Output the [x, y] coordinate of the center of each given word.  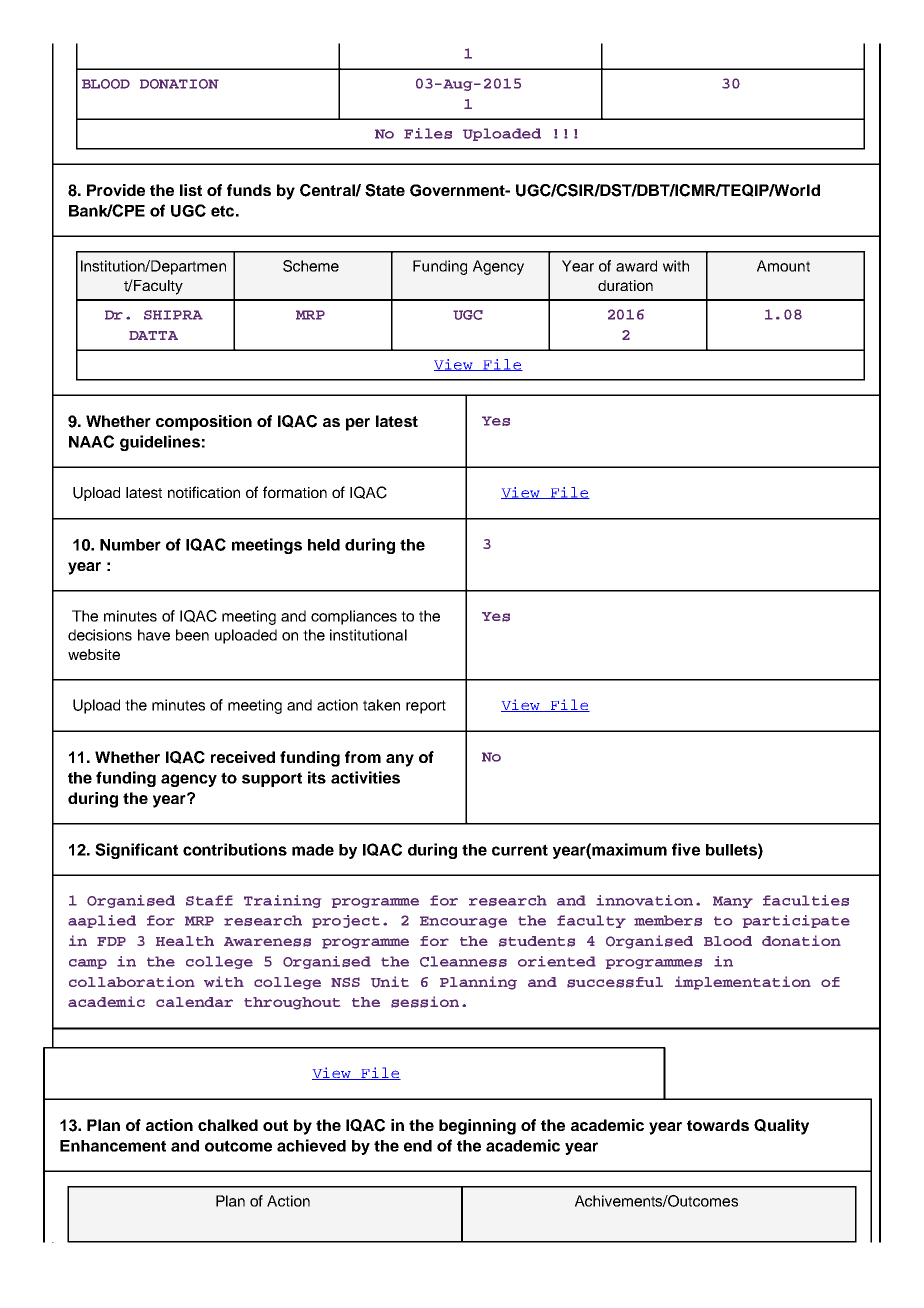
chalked [228, 1125]
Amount [783, 266]
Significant [136, 851]
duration [625, 285]
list [191, 190]
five [686, 849]
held [324, 545]
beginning [477, 1127]
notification [204, 492]
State [385, 190]
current [520, 850]
